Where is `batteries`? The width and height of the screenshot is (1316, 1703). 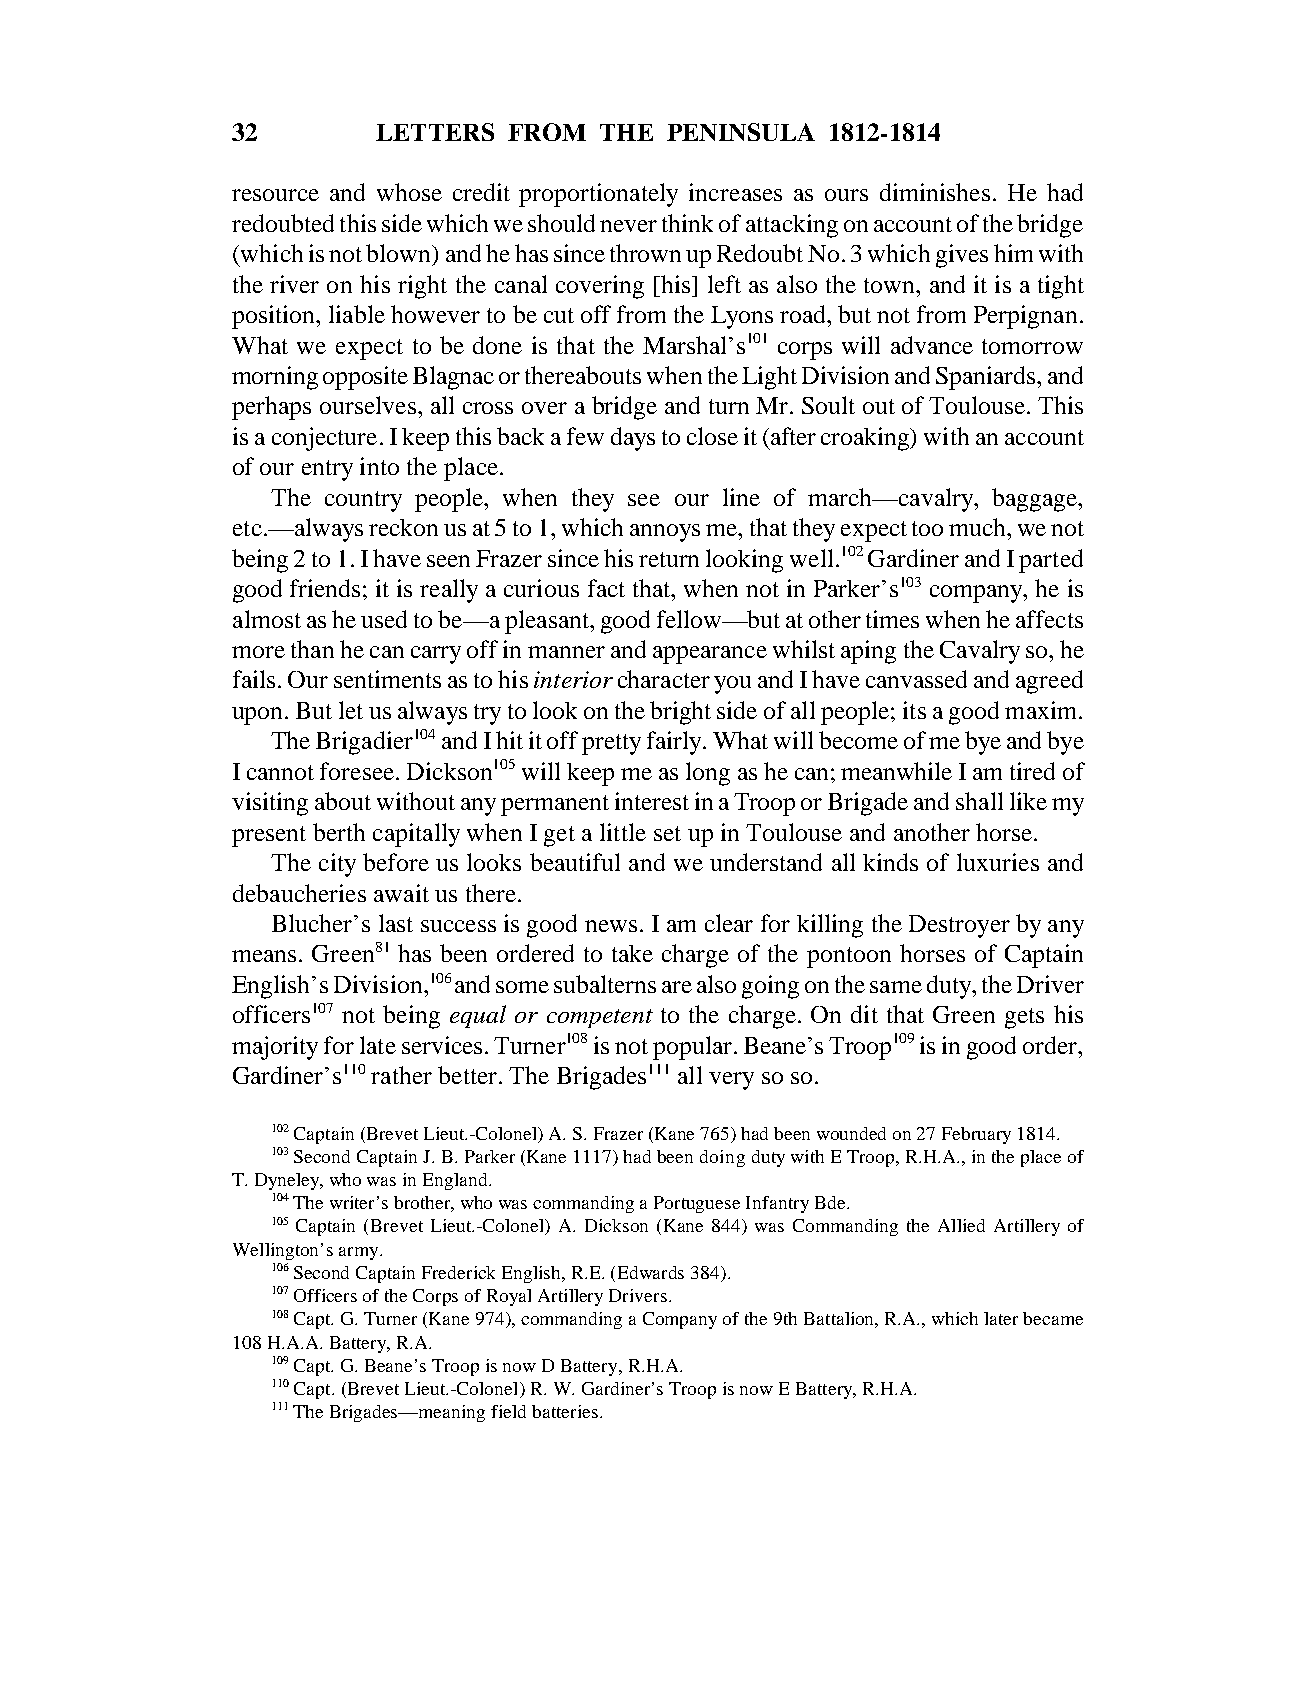
batteries is located at coordinates (565, 1411).
